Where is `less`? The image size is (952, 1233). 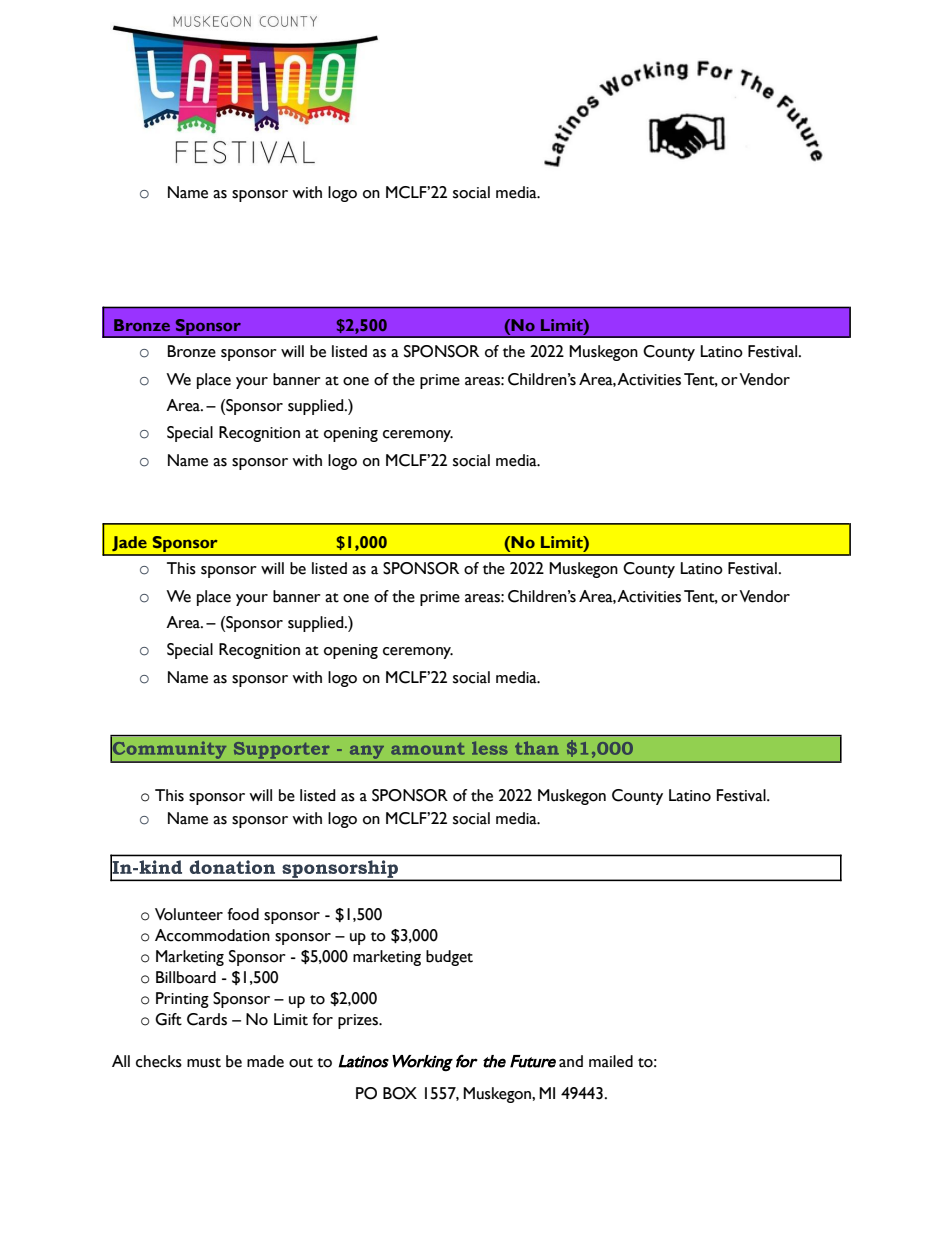
less is located at coordinates (490, 748).
